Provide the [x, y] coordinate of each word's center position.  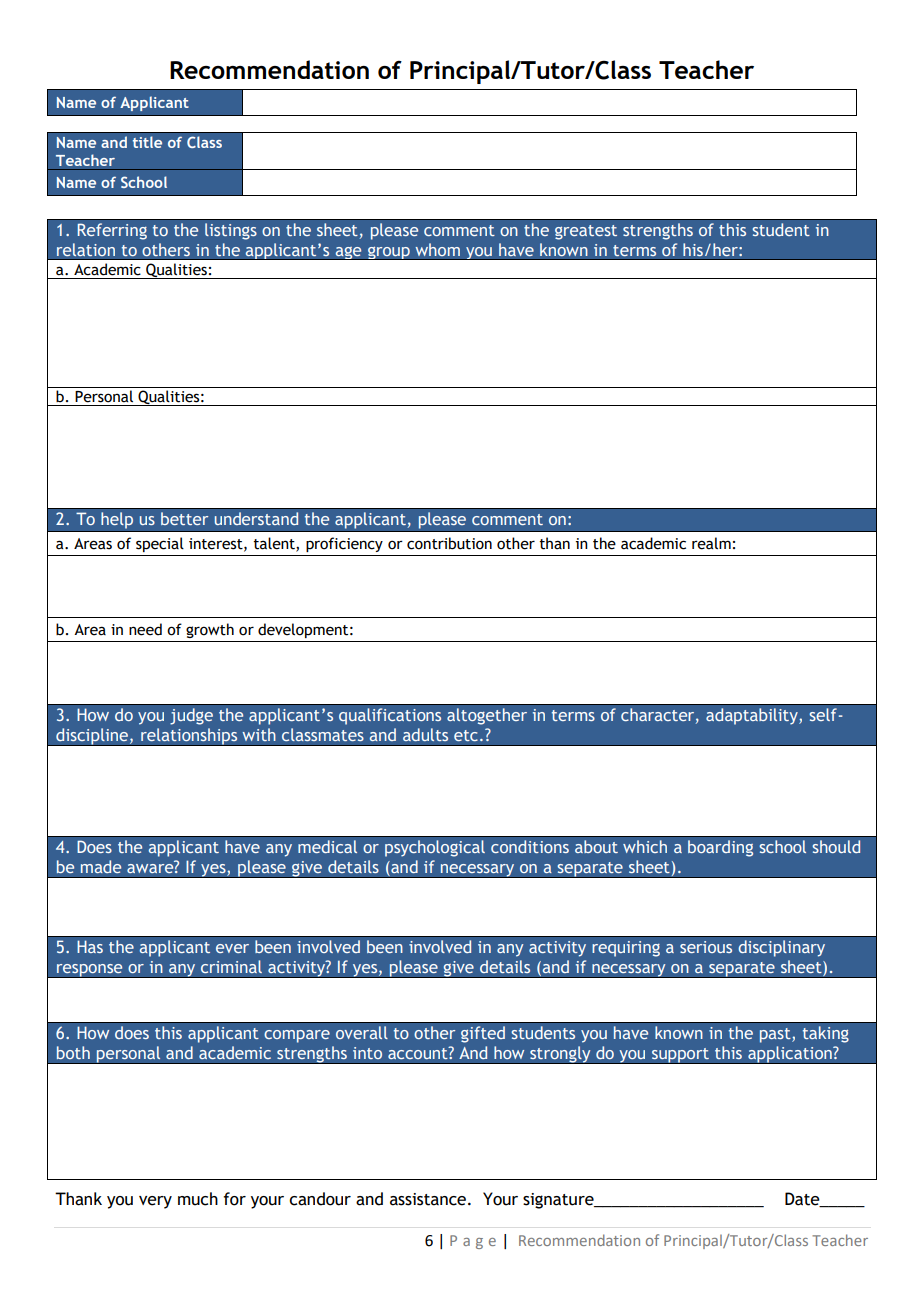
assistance [429, 1199]
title [147, 142]
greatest [586, 232]
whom [437, 249]
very [155, 1202]
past [776, 1035]
